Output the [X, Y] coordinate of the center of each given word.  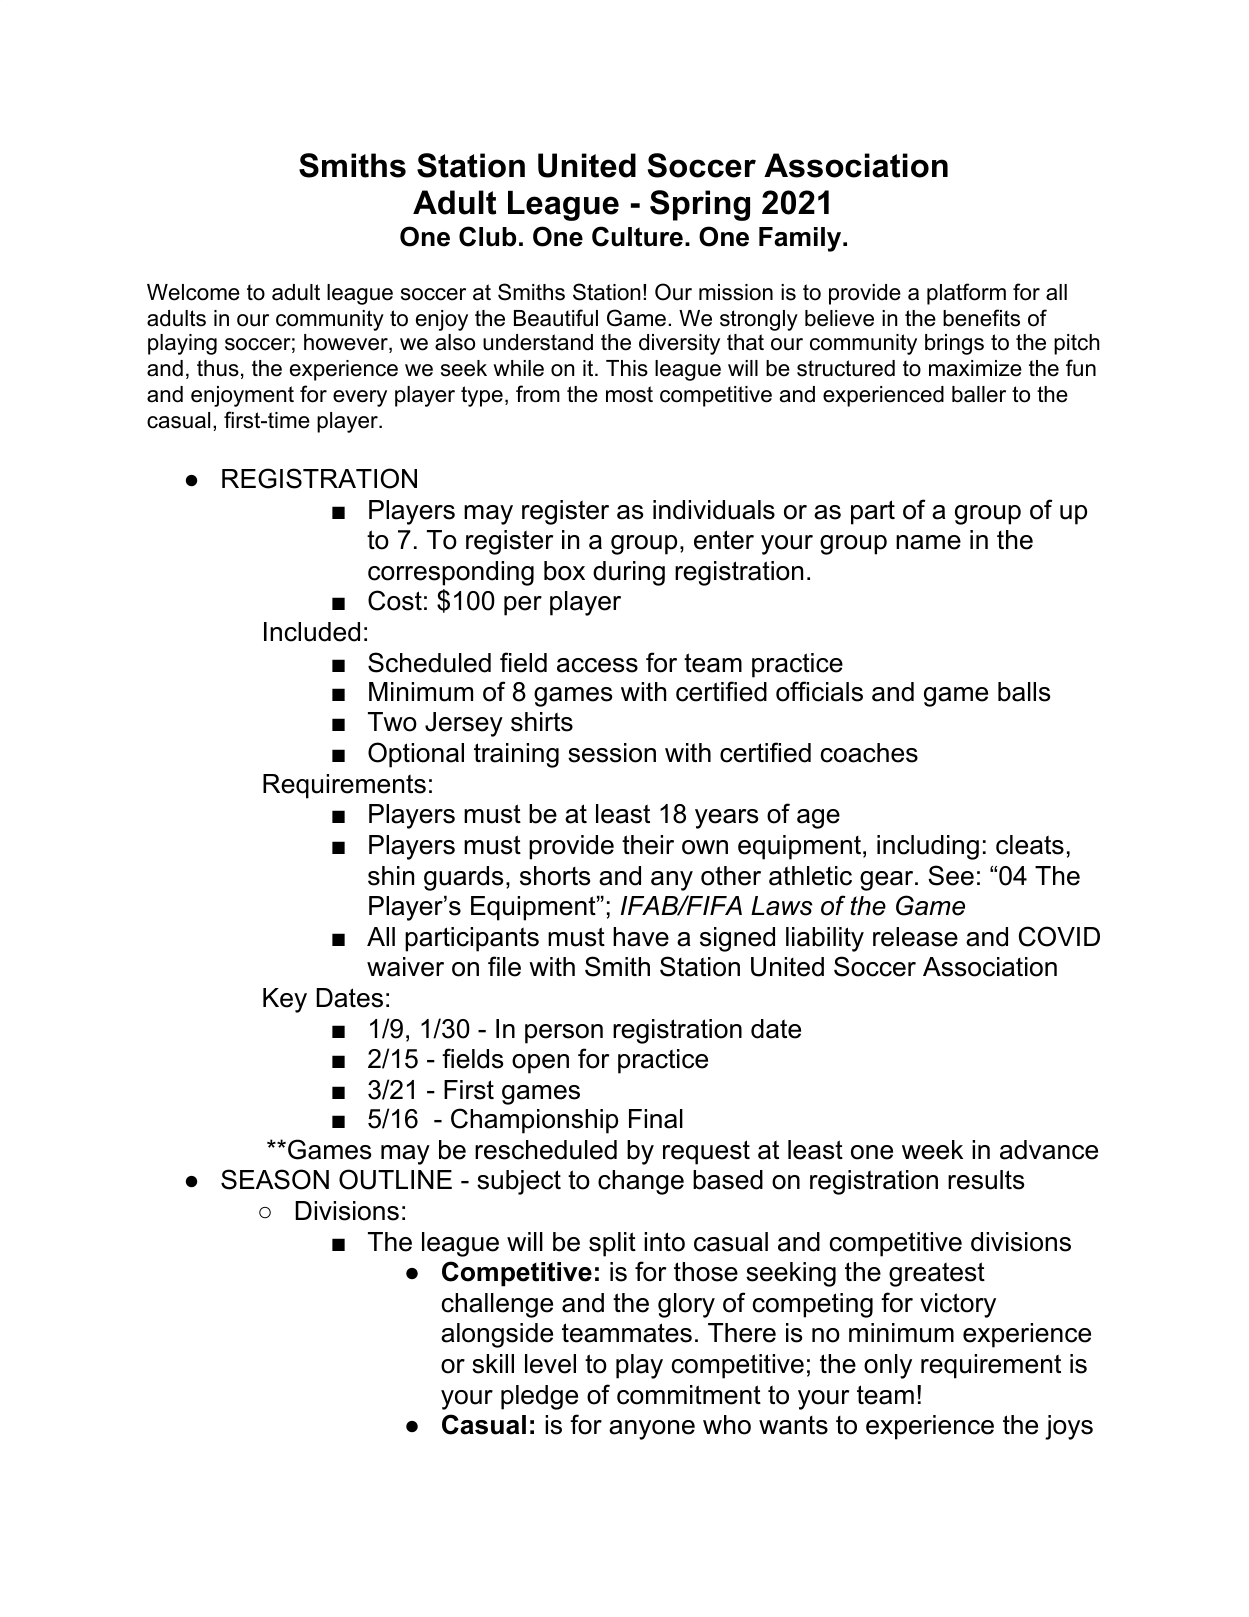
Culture [637, 236]
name [928, 542]
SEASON [275, 1179]
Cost [395, 600]
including [928, 847]
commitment [689, 1395]
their [648, 845]
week [932, 1150]
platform [966, 294]
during [629, 573]
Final [656, 1119]
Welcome [193, 292]
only [888, 1366]
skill [493, 1364]
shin [391, 876]
